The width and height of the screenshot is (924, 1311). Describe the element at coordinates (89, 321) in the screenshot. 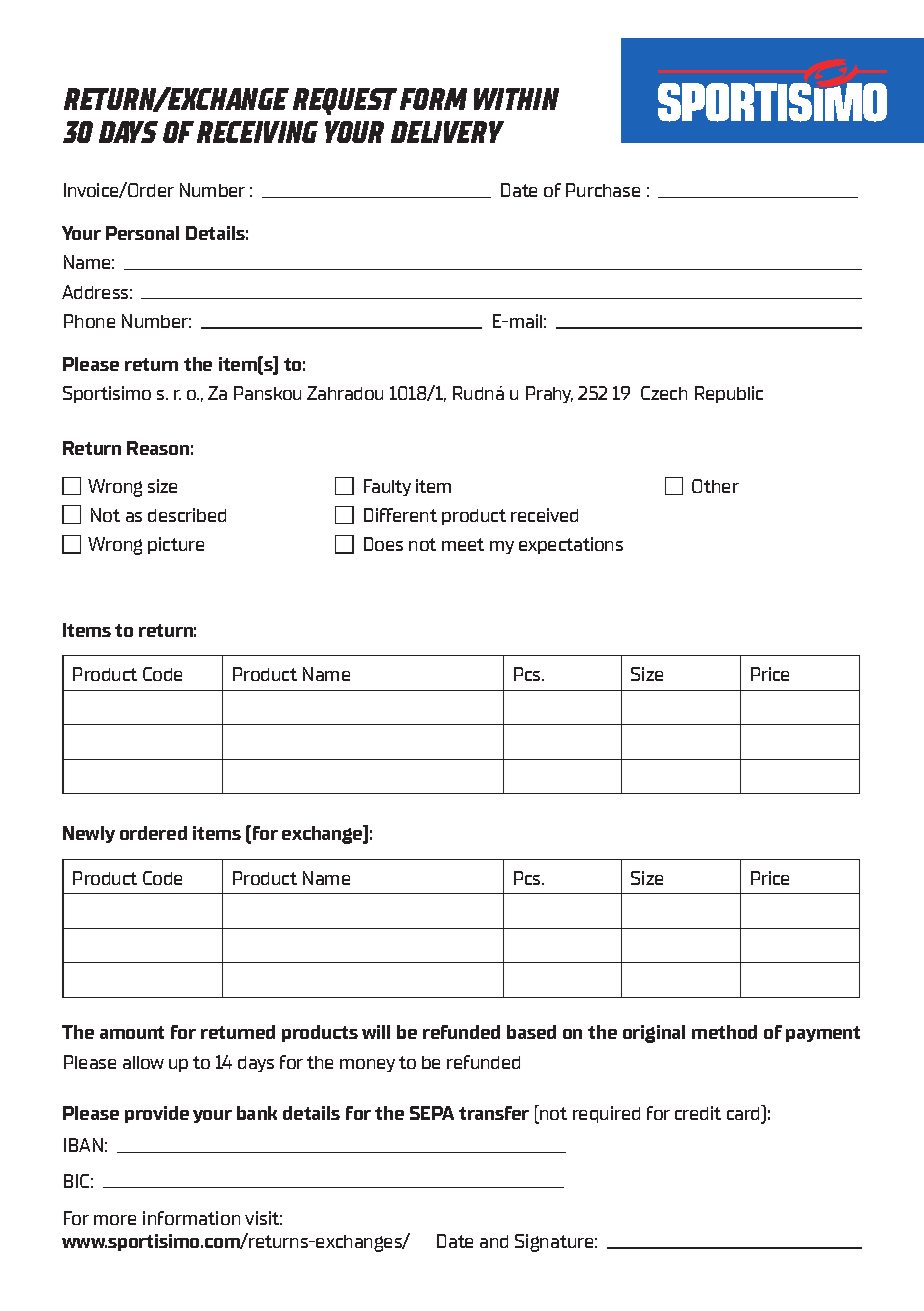

I see `Phone` at that location.
